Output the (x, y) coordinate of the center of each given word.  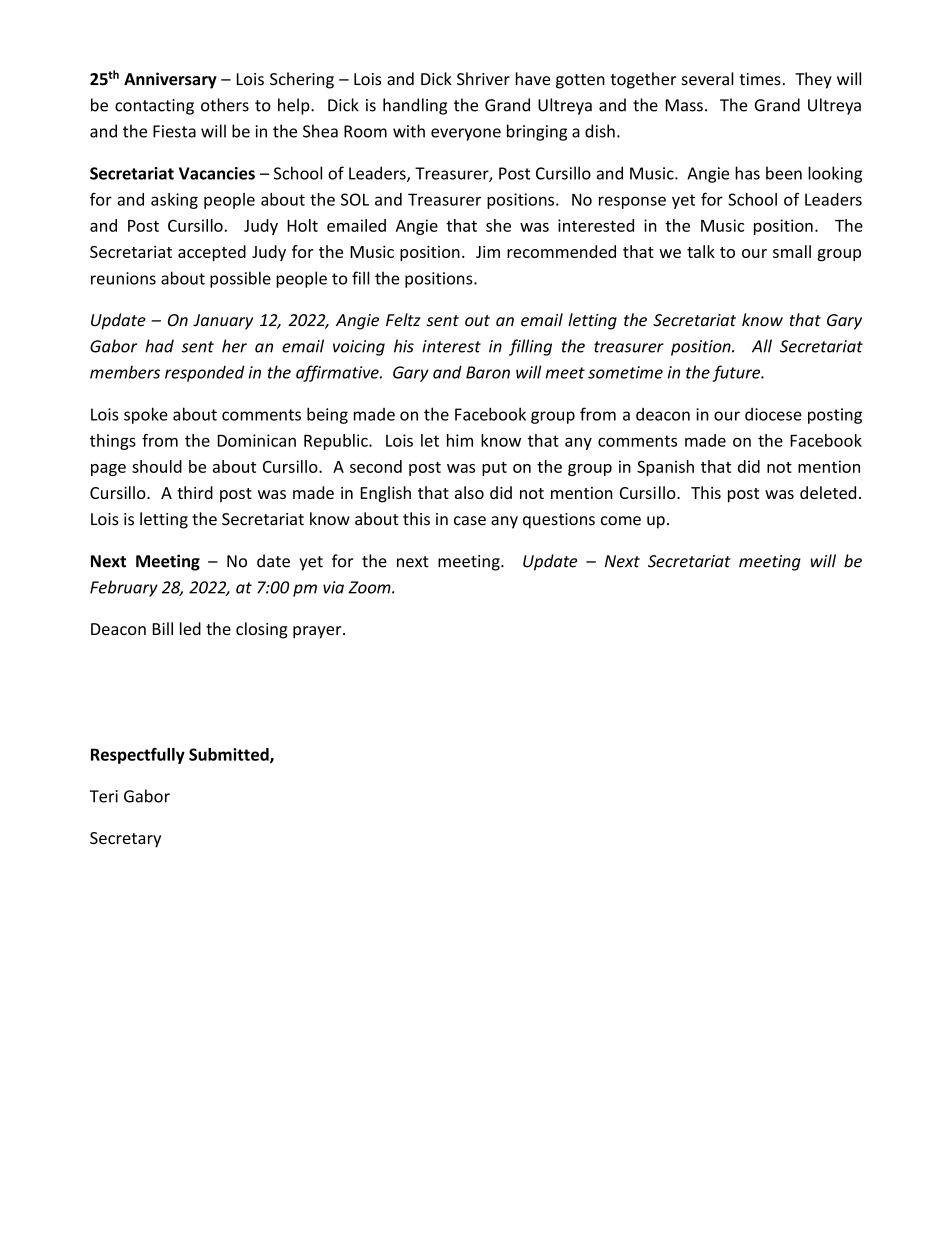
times (760, 79)
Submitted (230, 755)
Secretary (125, 840)
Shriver (483, 79)
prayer (318, 632)
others (225, 105)
